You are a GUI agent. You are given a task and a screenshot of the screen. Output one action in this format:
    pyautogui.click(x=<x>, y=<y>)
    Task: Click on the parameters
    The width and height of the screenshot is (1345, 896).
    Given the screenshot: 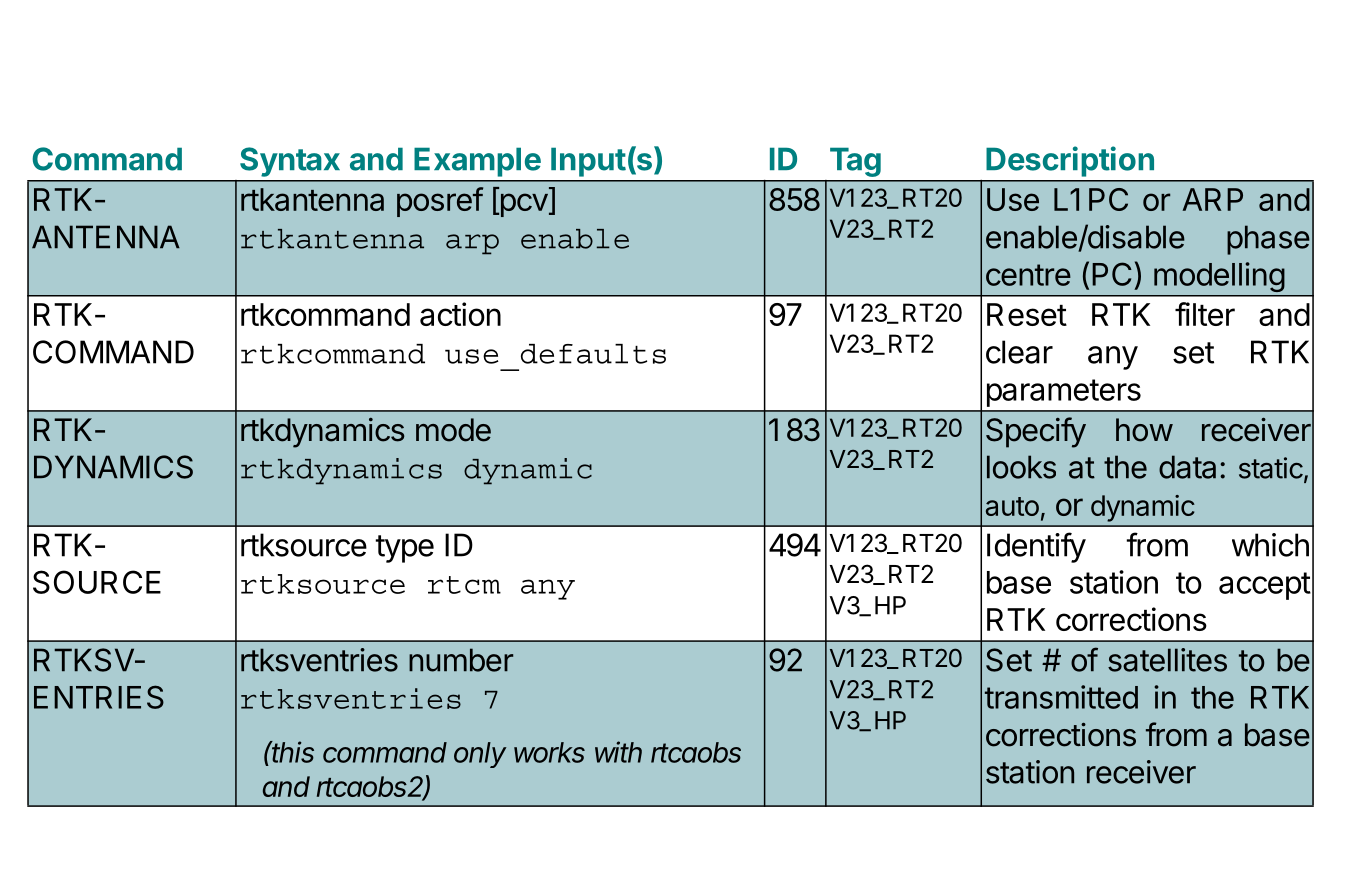 What is the action you would take?
    pyautogui.click(x=1064, y=393)
